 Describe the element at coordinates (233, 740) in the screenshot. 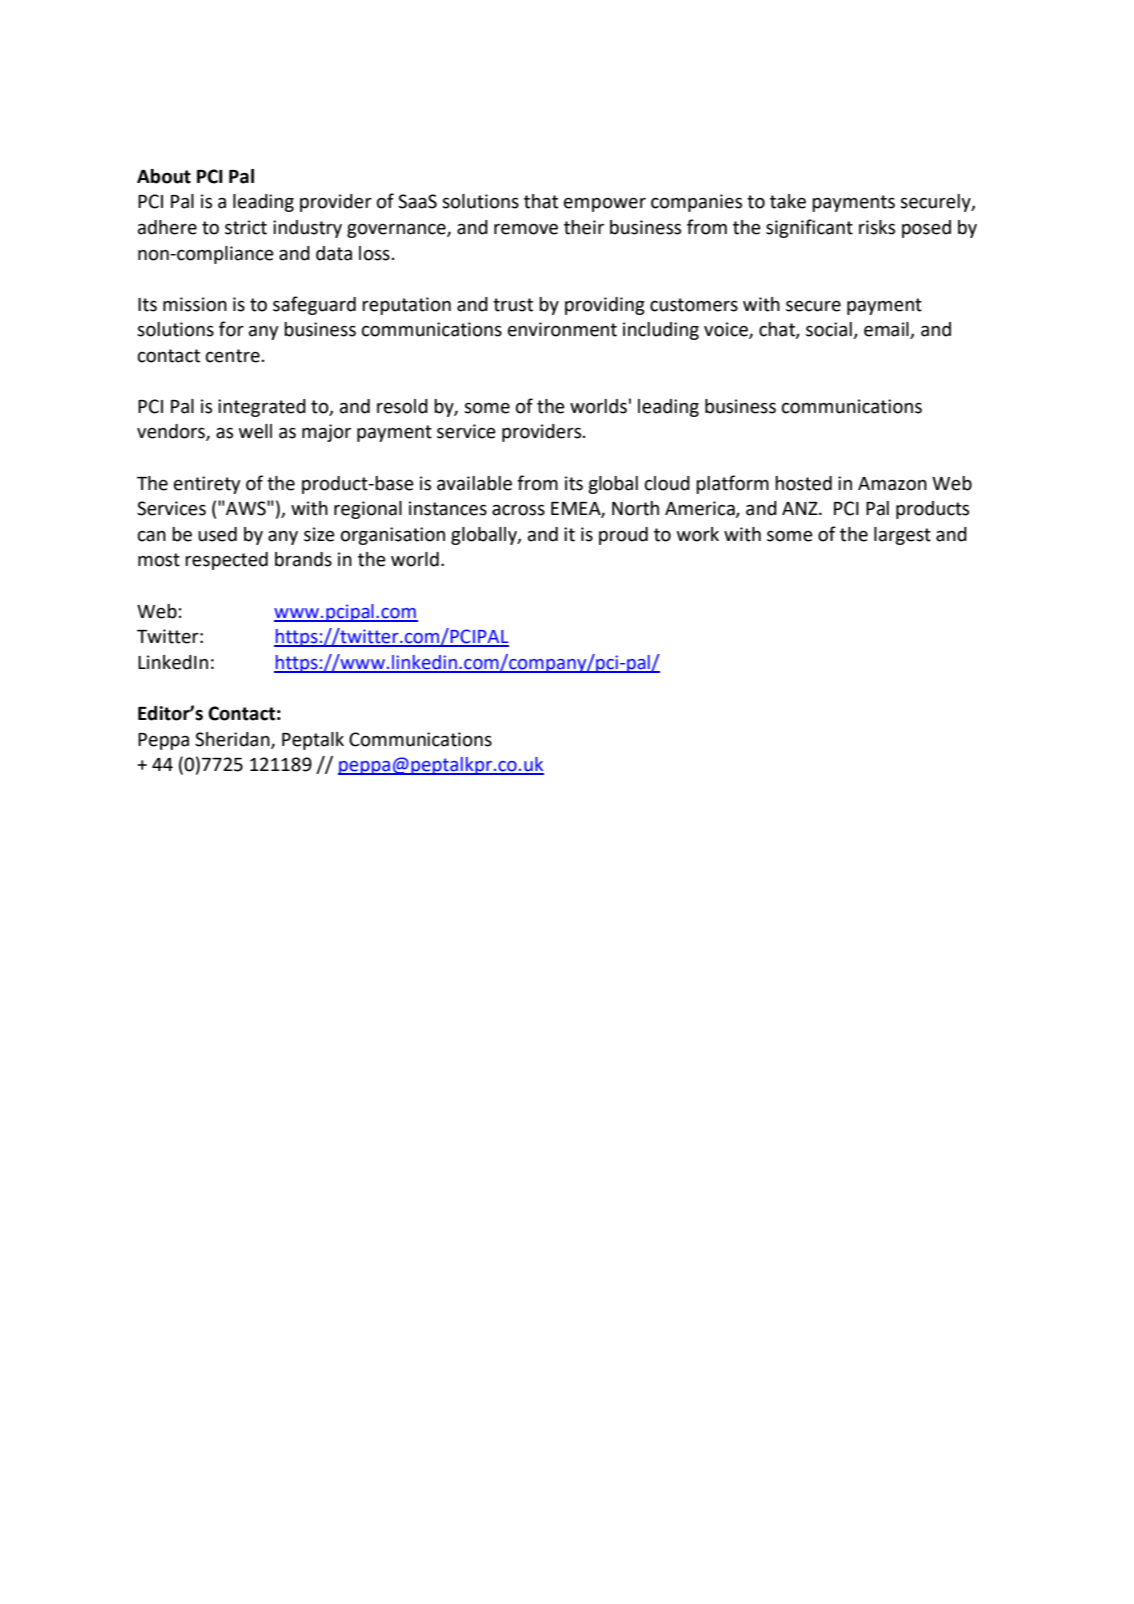

I see `Sheridan` at that location.
